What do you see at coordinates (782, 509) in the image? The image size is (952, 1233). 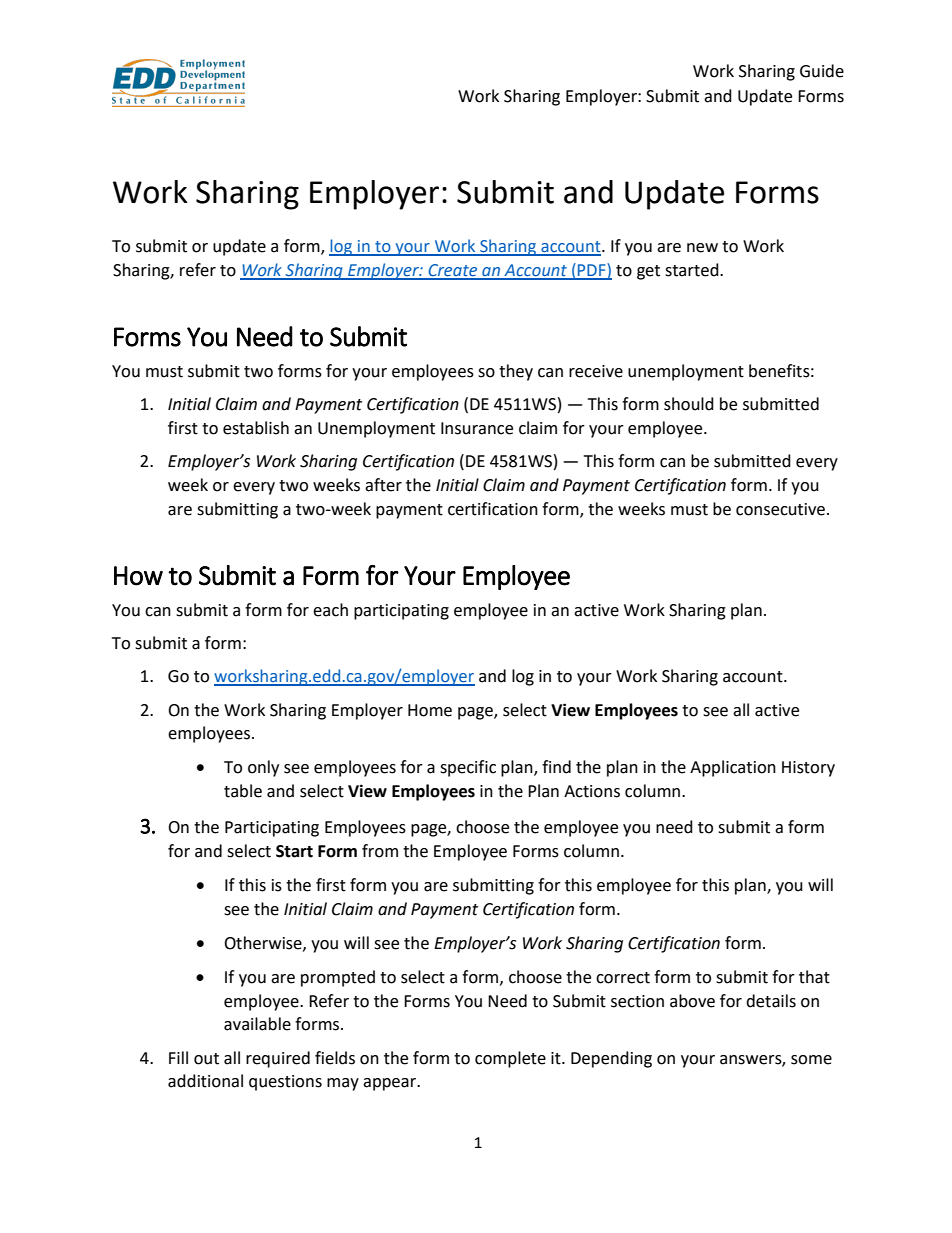 I see `consecutive` at bounding box center [782, 509].
